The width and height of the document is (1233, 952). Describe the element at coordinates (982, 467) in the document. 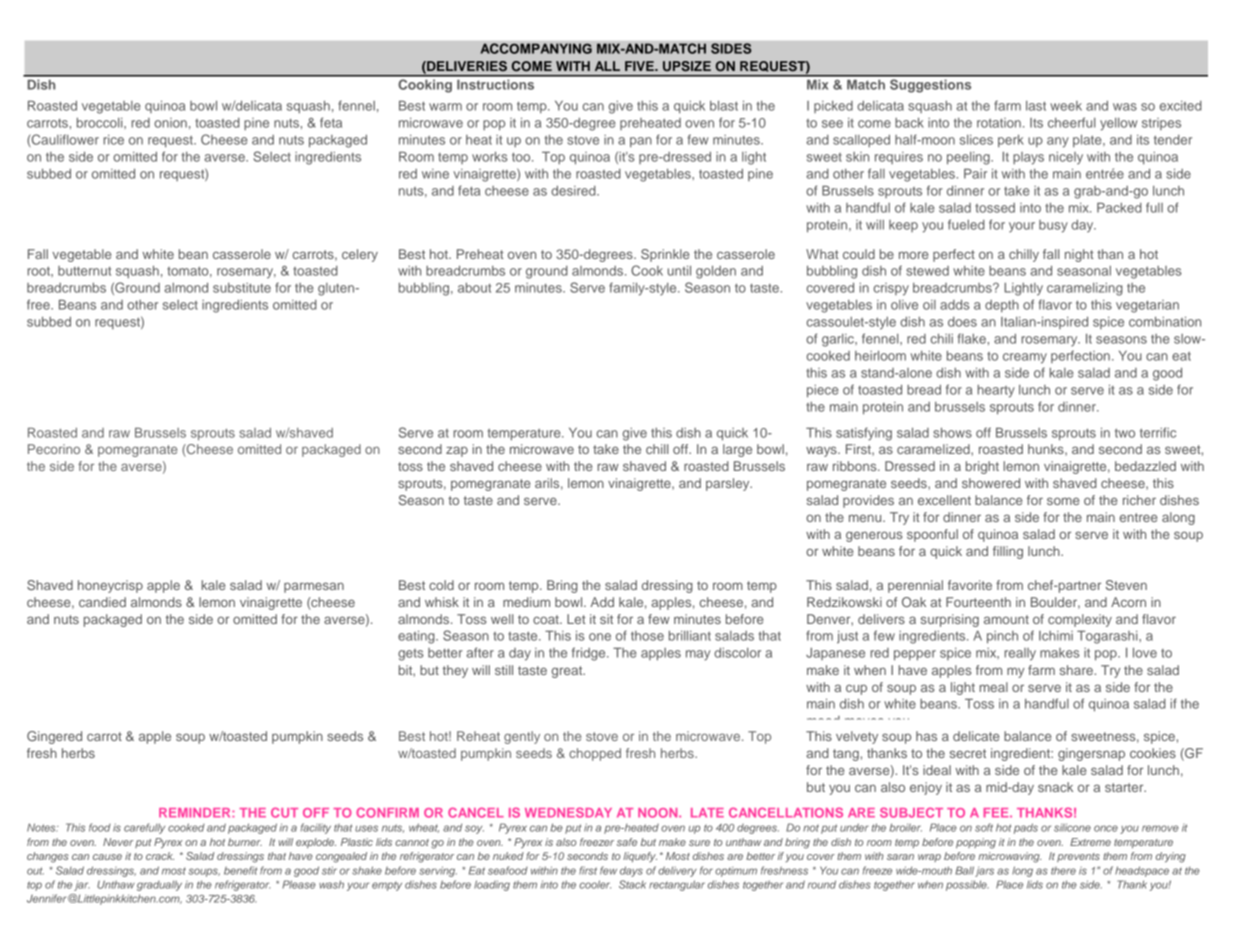

I see `bright` at that location.
